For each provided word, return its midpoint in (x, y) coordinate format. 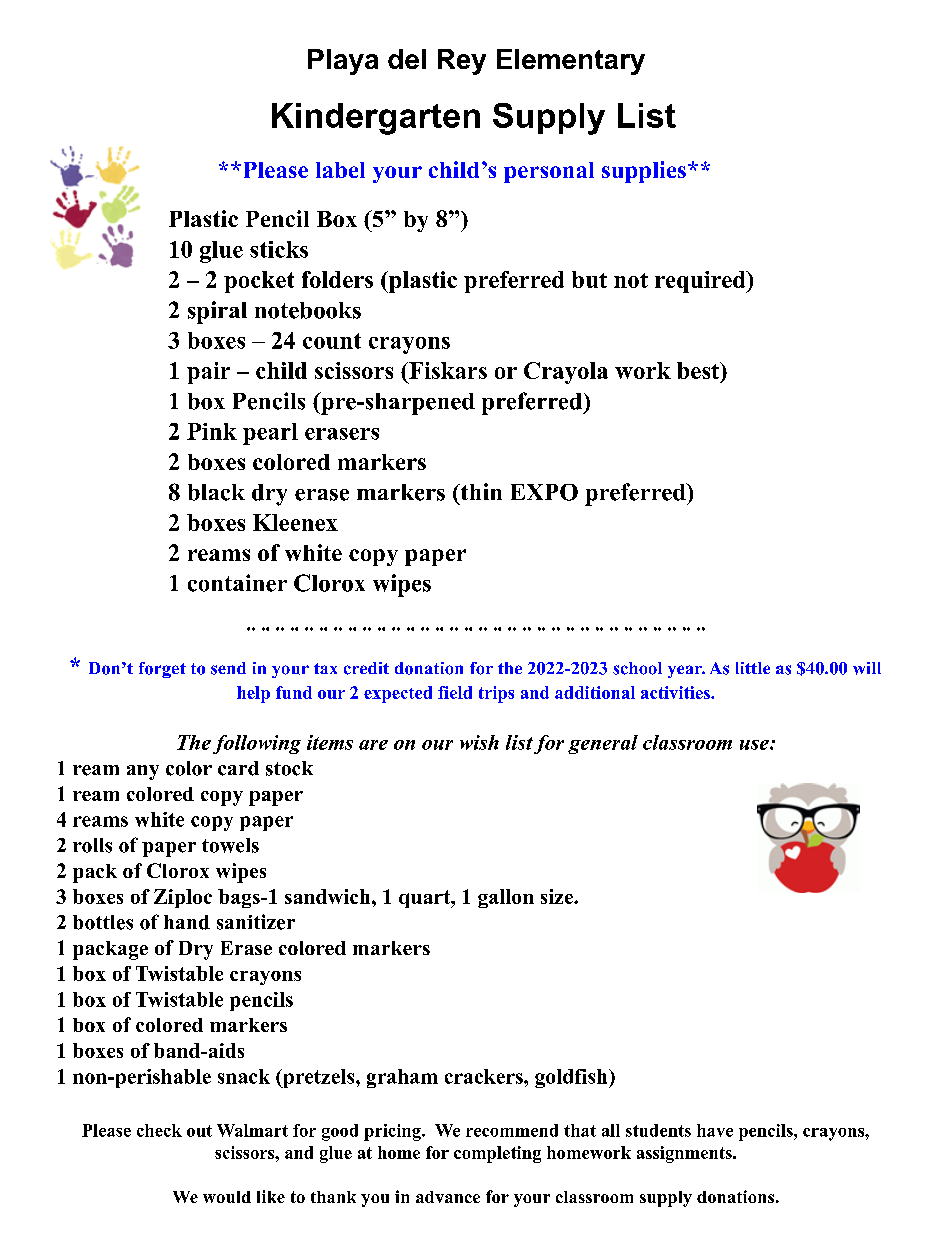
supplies (644, 172)
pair (208, 373)
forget (162, 670)
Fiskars (447, 370)
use (755, 745)
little (753, 668)
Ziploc (183, 898)
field (455, 692)
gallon (506, 898)
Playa (343, 62)
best (699, 372)
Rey (462, 62)
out (199, 1131)
